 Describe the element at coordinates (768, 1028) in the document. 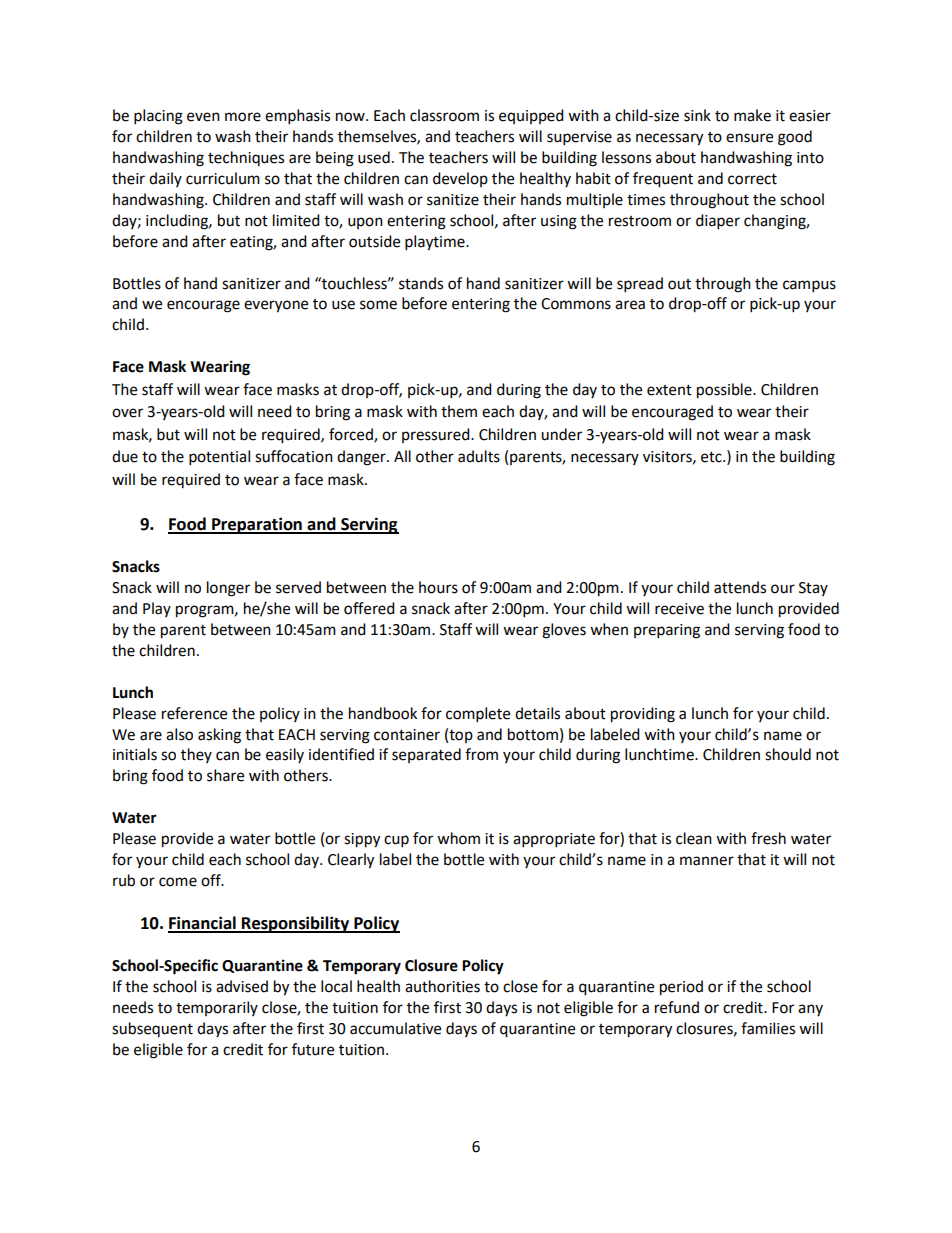

I see `families` at that location.
